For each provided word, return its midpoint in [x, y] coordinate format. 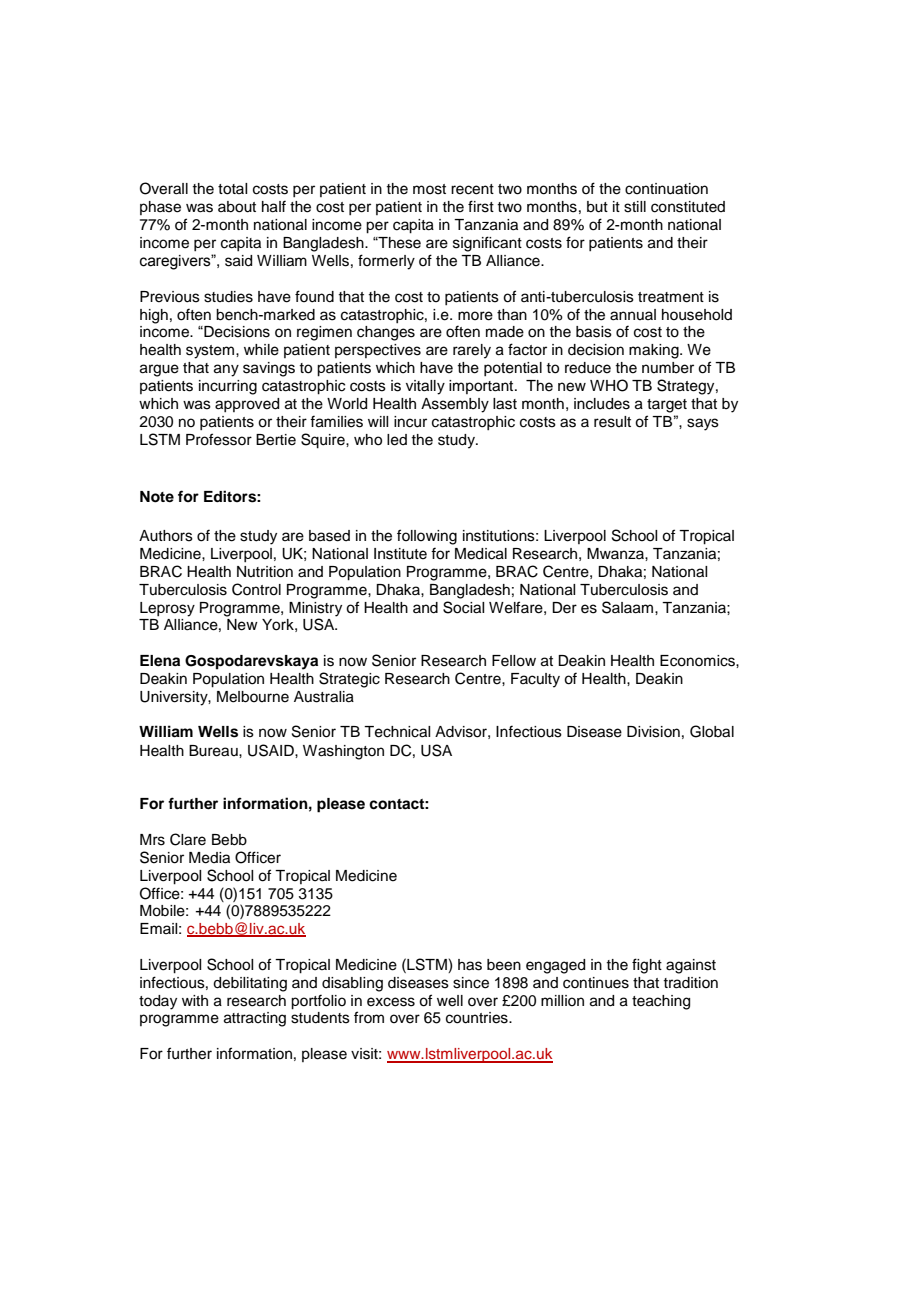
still [635, 207]
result [612, 422]
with [195, 1000]
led [397, 440]
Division [653, 732]
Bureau [214, 751]
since [471, 983]
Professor [219, 439]
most [429, 189]
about [237, 207]
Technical [397, 732]
